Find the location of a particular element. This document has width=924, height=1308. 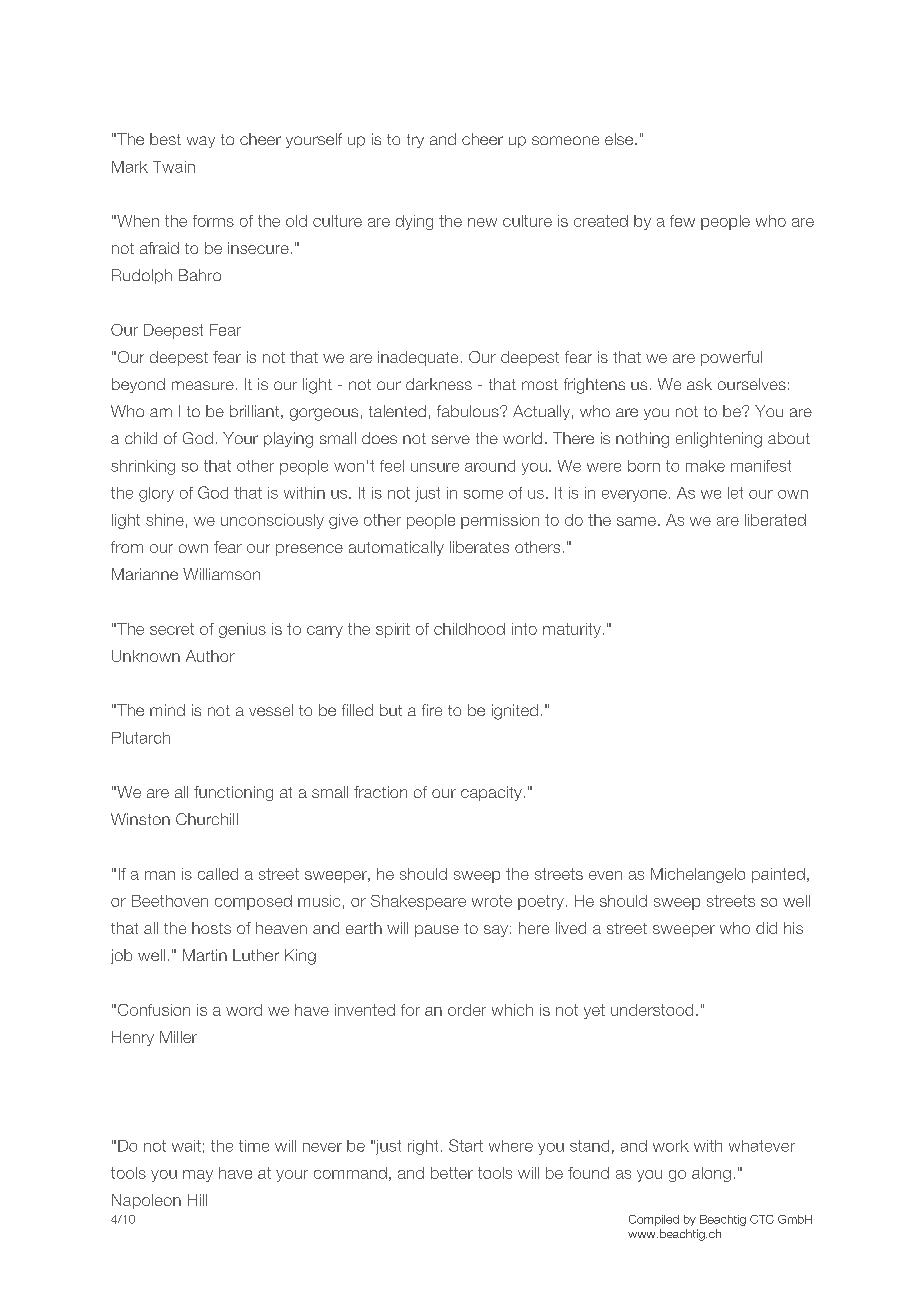

Twain is located at coordinates (174, 167).
